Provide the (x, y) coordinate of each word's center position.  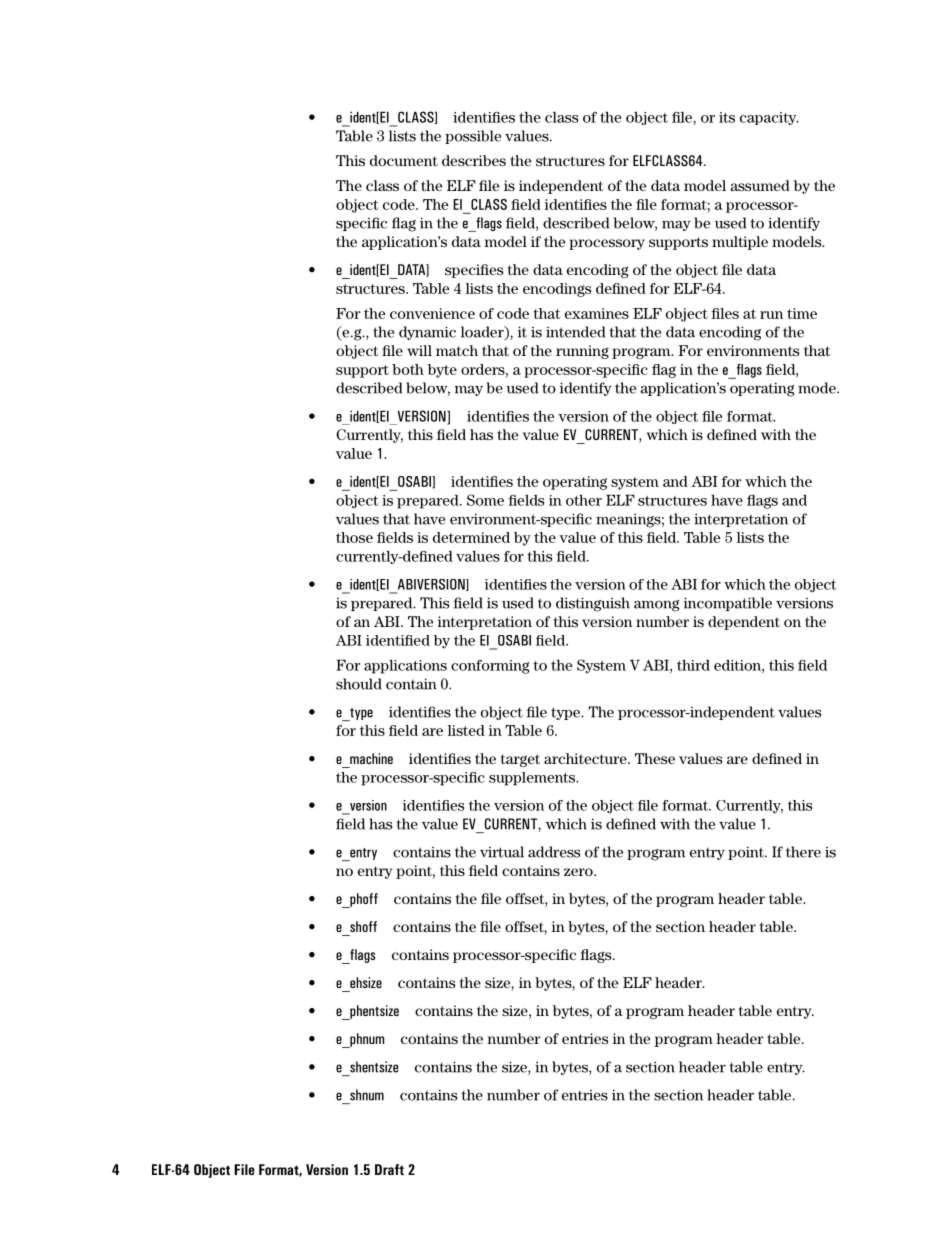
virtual (502, 852)
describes (474, 160)
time (802, 313)
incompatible (728, 604)
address (554, 852)
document (404, 160)
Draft (389, 1169)
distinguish (593, 604)
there (803, 852)
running (582, 352)
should (359, 684)
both (408, 369)
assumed (760, 185)
